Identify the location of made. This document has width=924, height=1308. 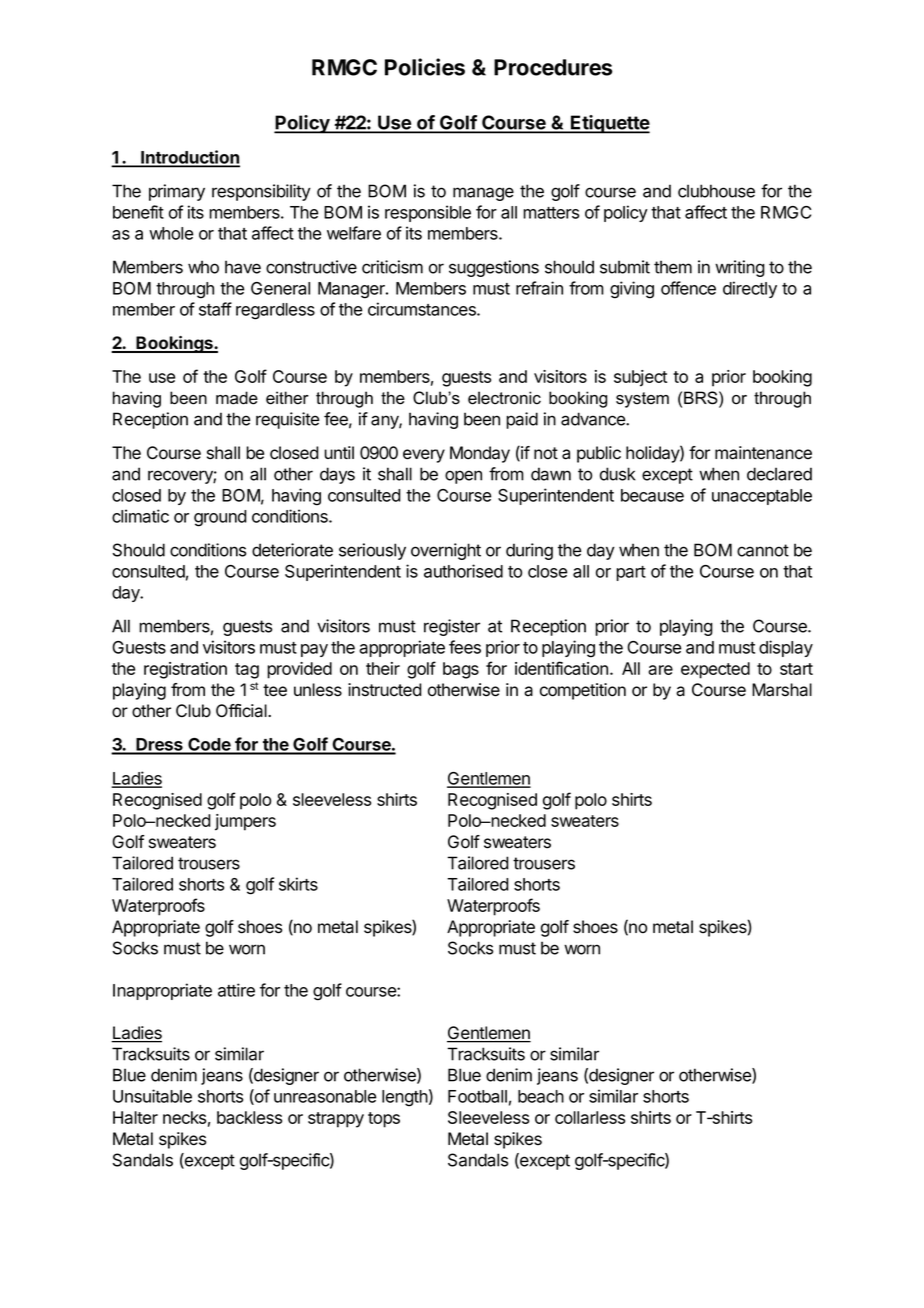
(237, 398).
